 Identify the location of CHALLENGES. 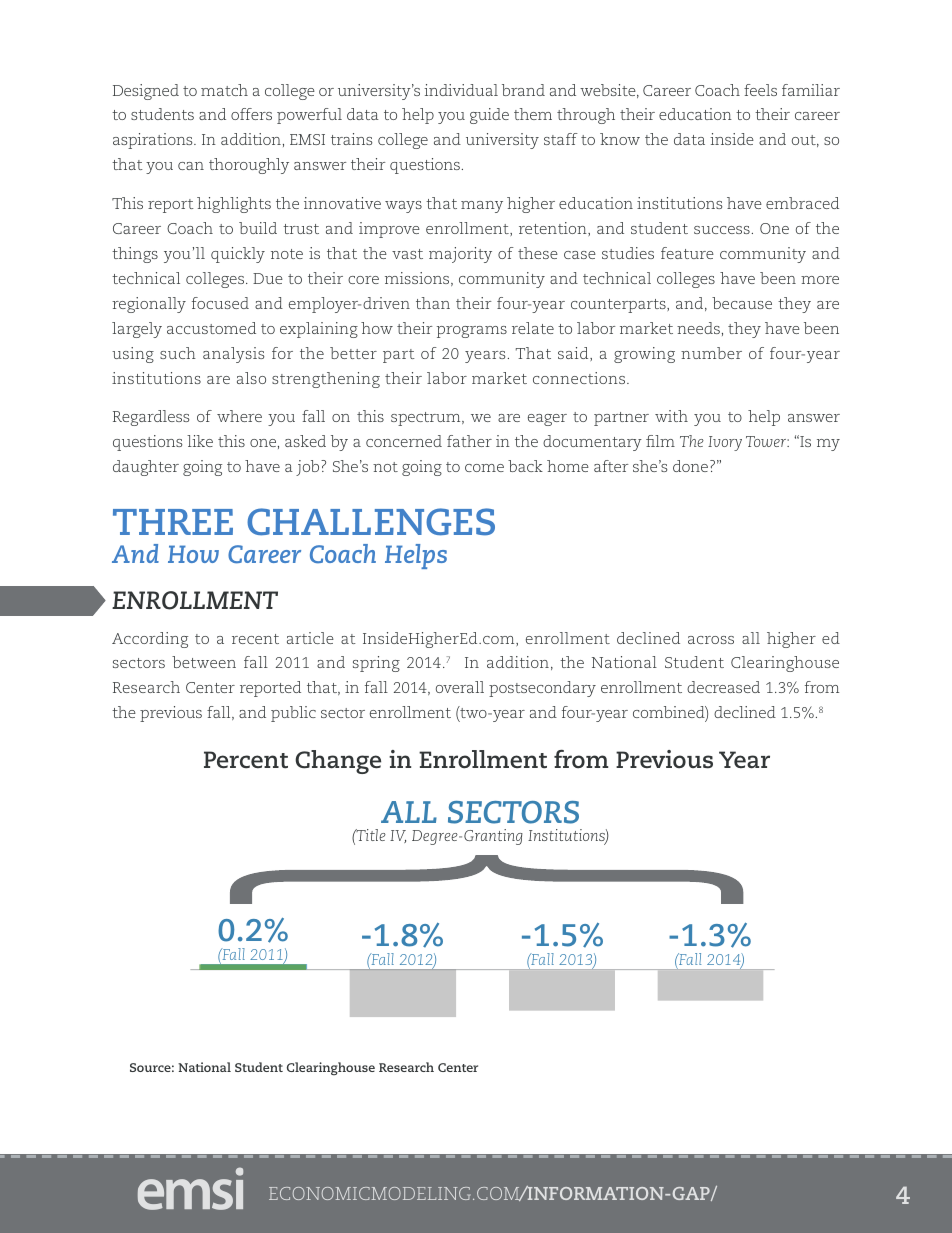
(371, 522).
